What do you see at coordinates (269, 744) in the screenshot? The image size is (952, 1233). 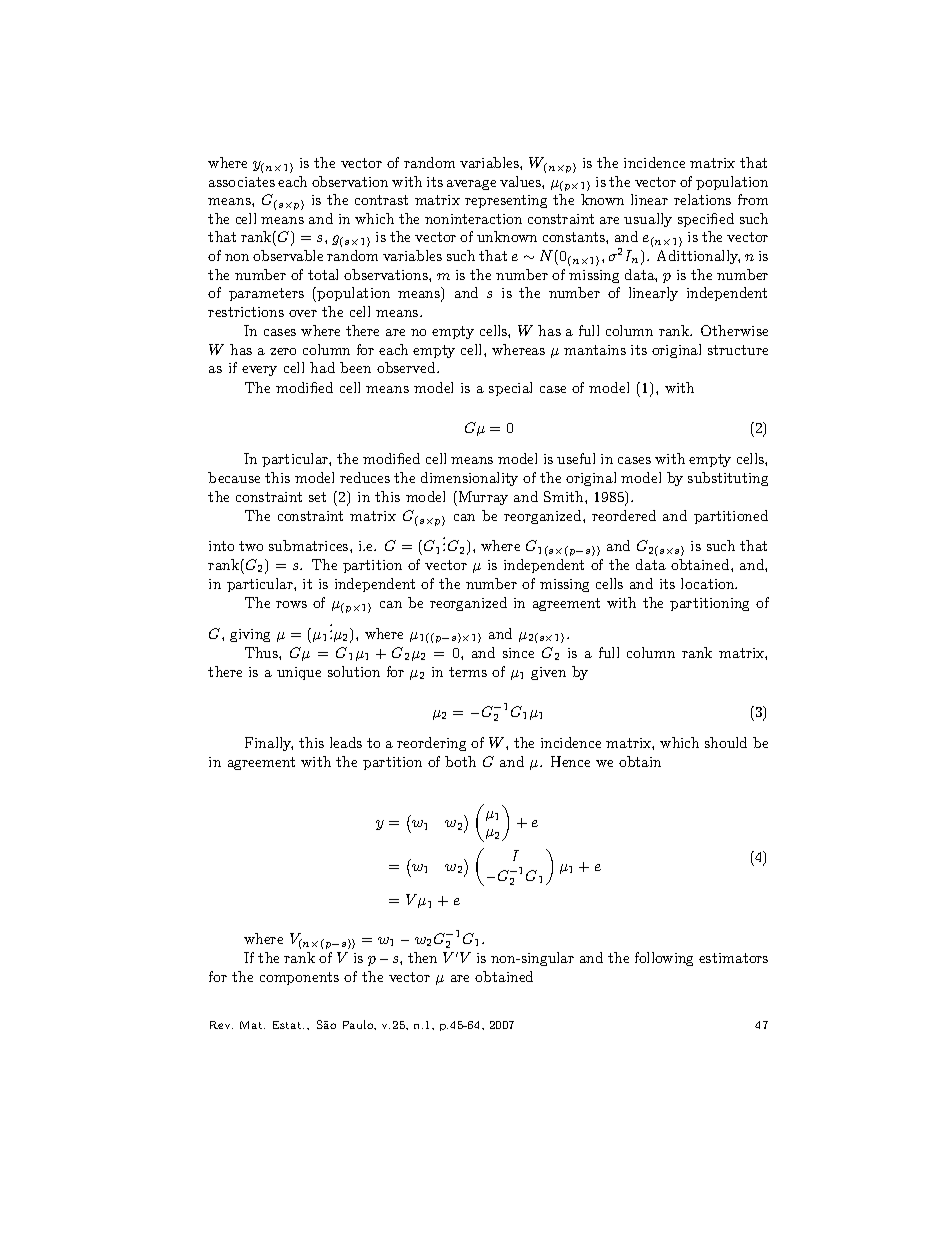 I see `Finally` at bounding box center [269, 744].
